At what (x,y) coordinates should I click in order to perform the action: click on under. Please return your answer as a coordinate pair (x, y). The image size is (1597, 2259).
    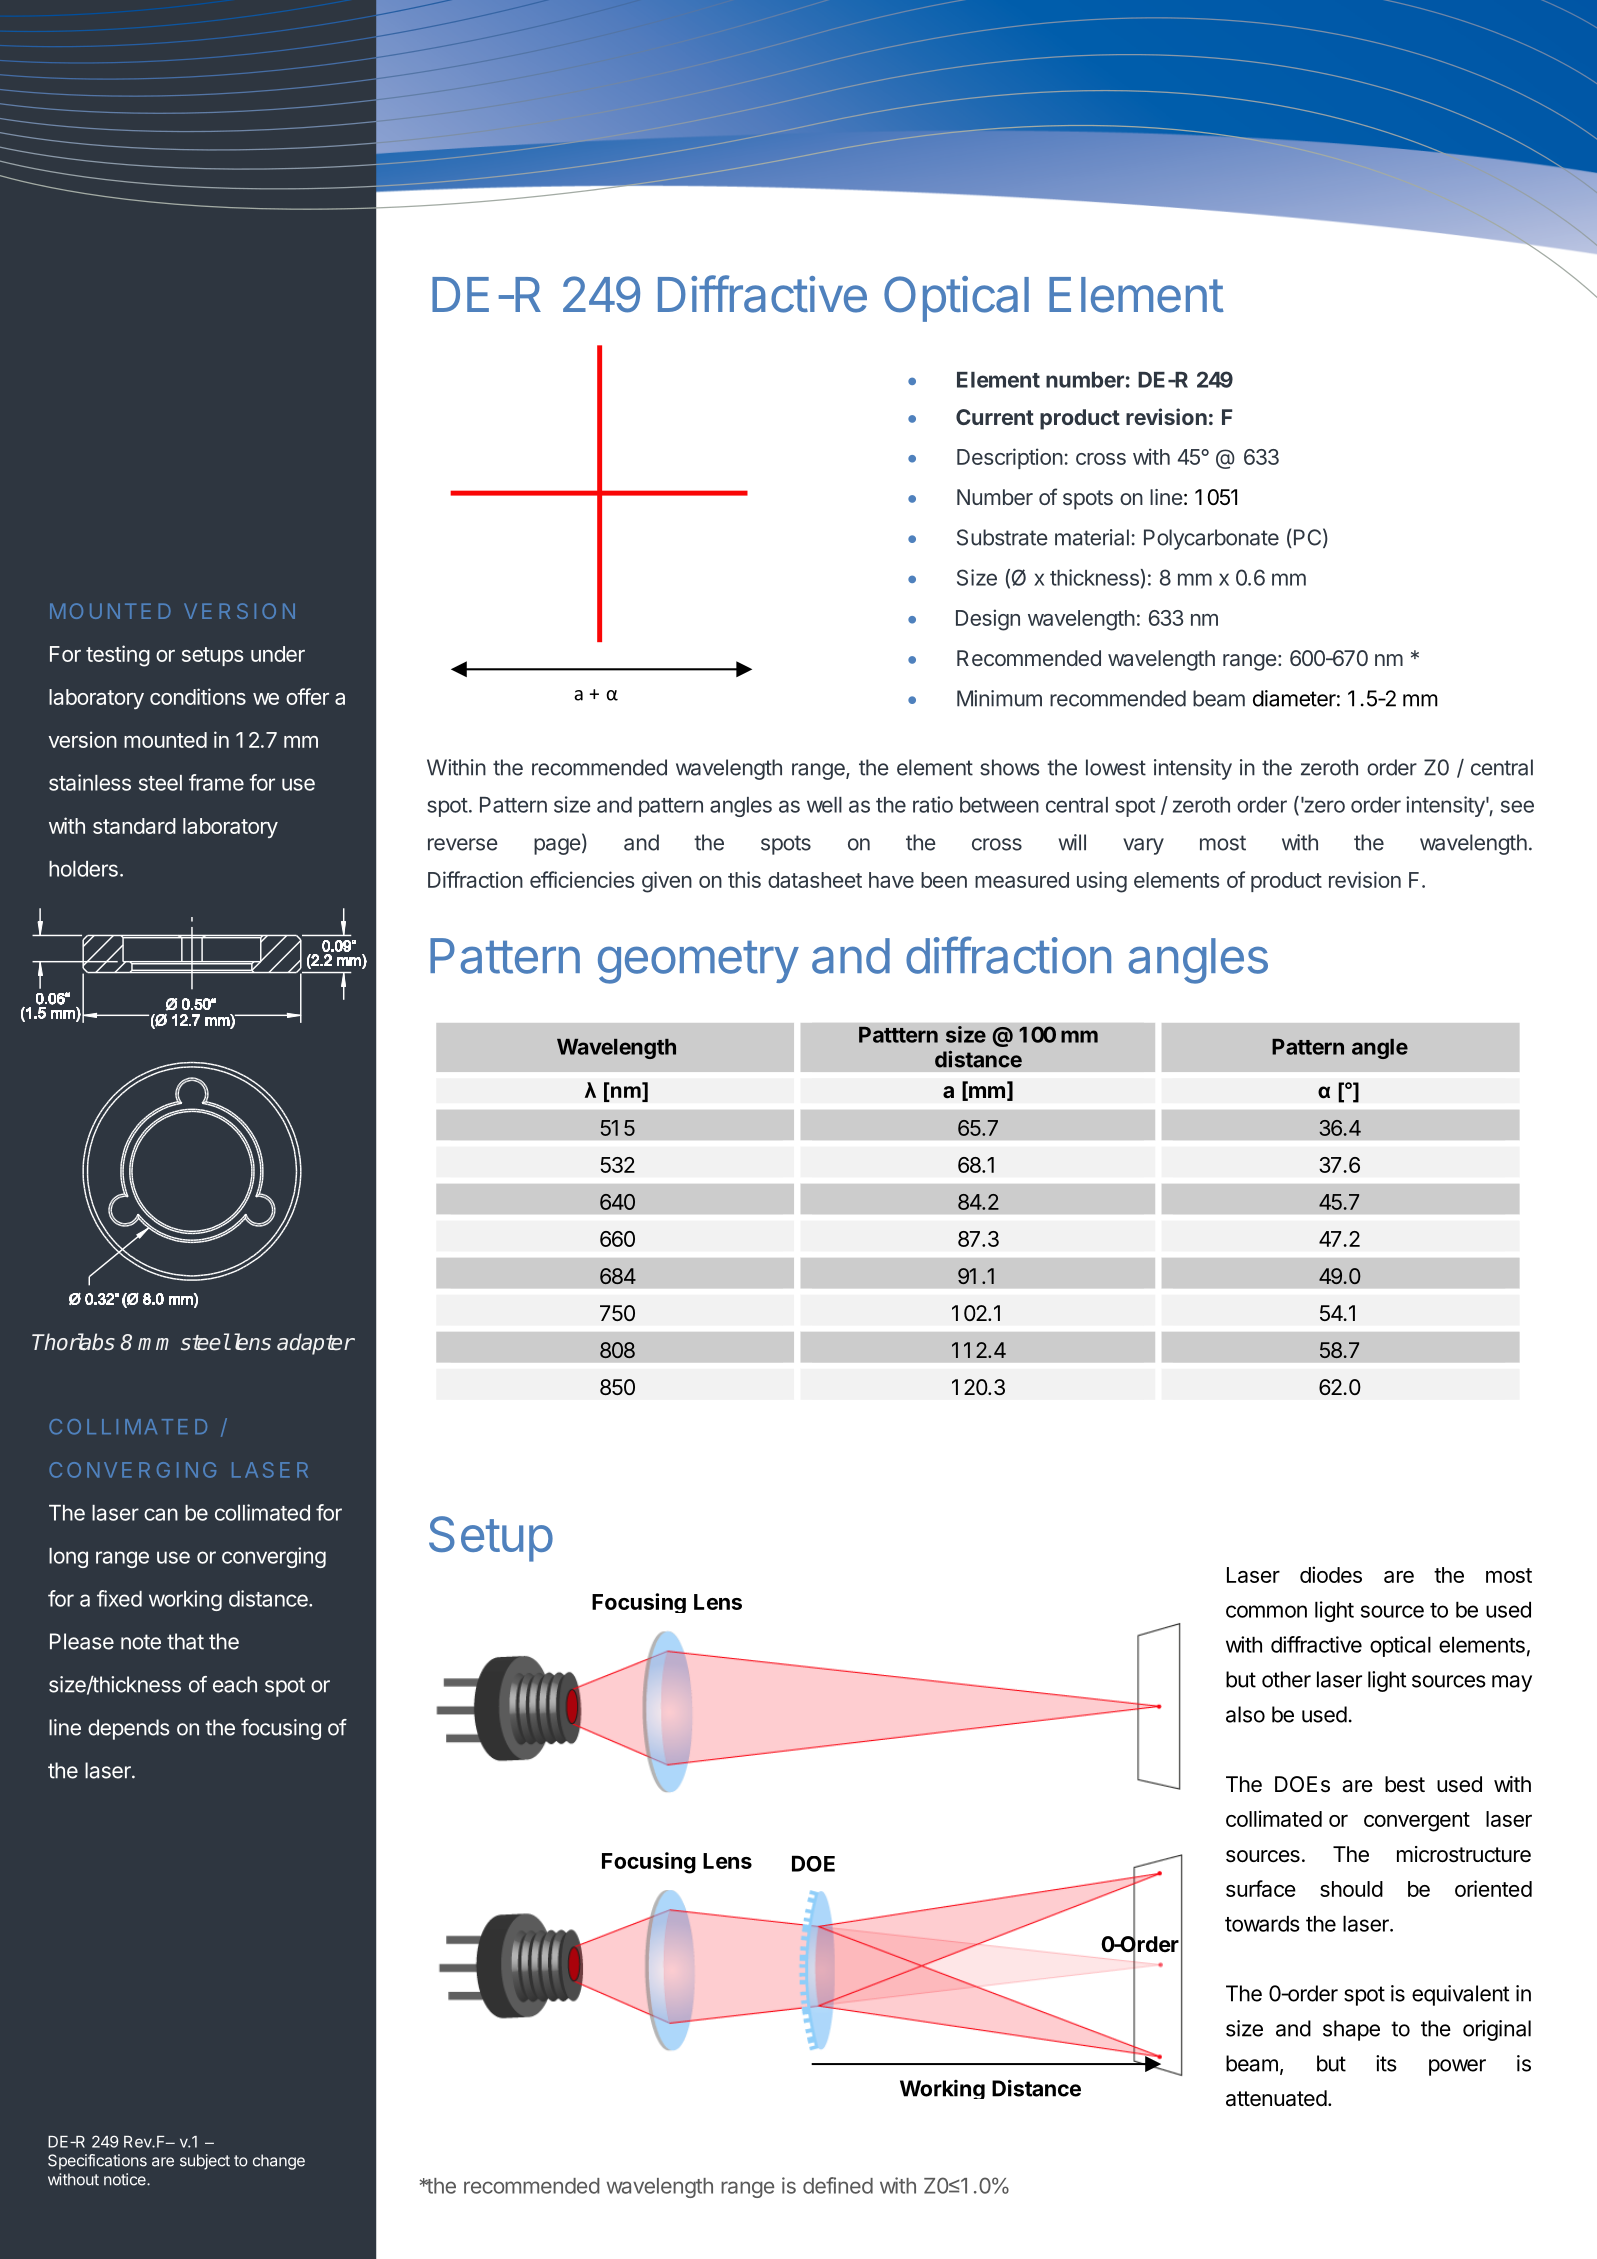
    Looking at the image, I should click on (278, 654).
